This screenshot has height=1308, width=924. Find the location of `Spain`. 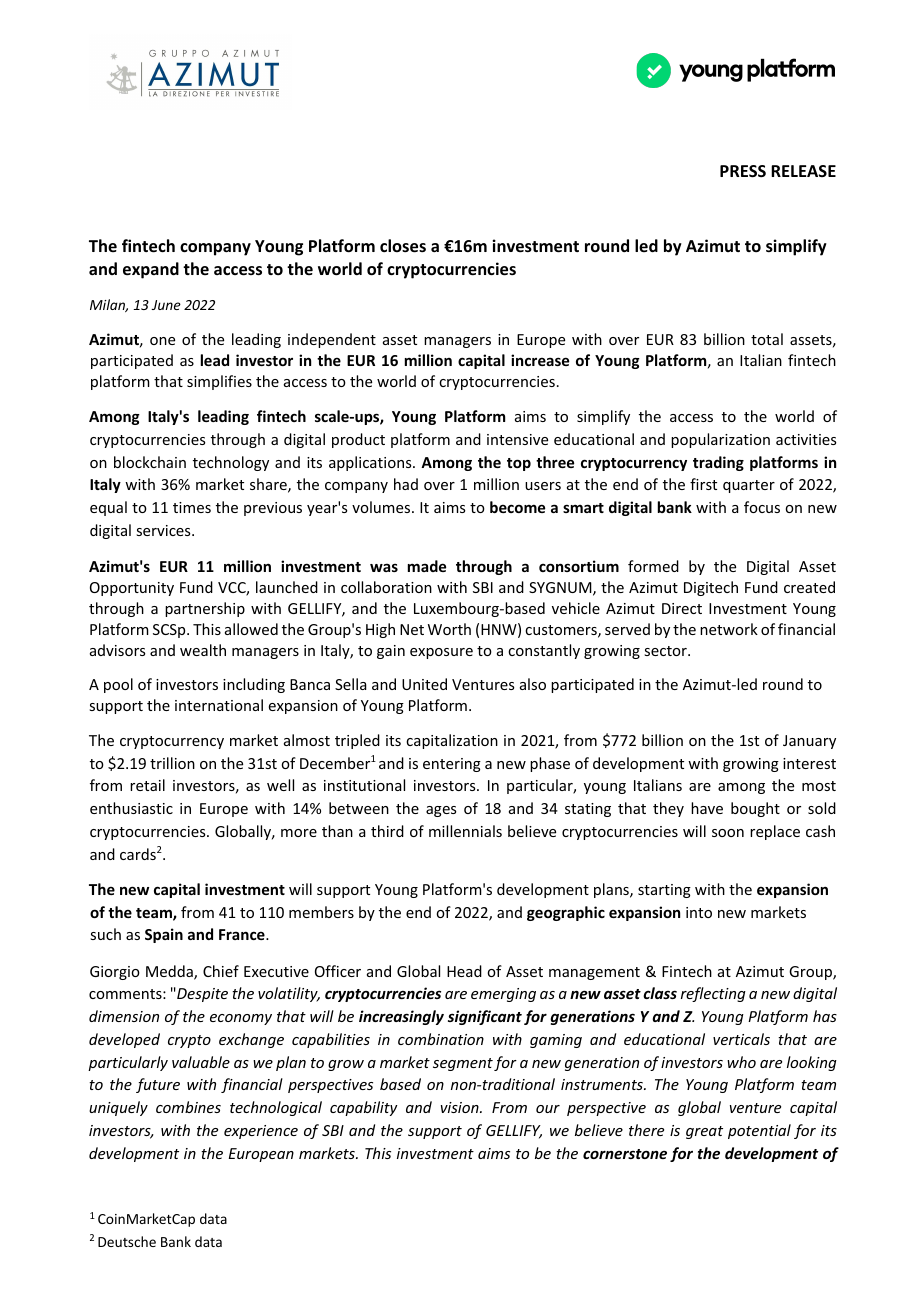

Spain is located at coordinates (164, 935).
